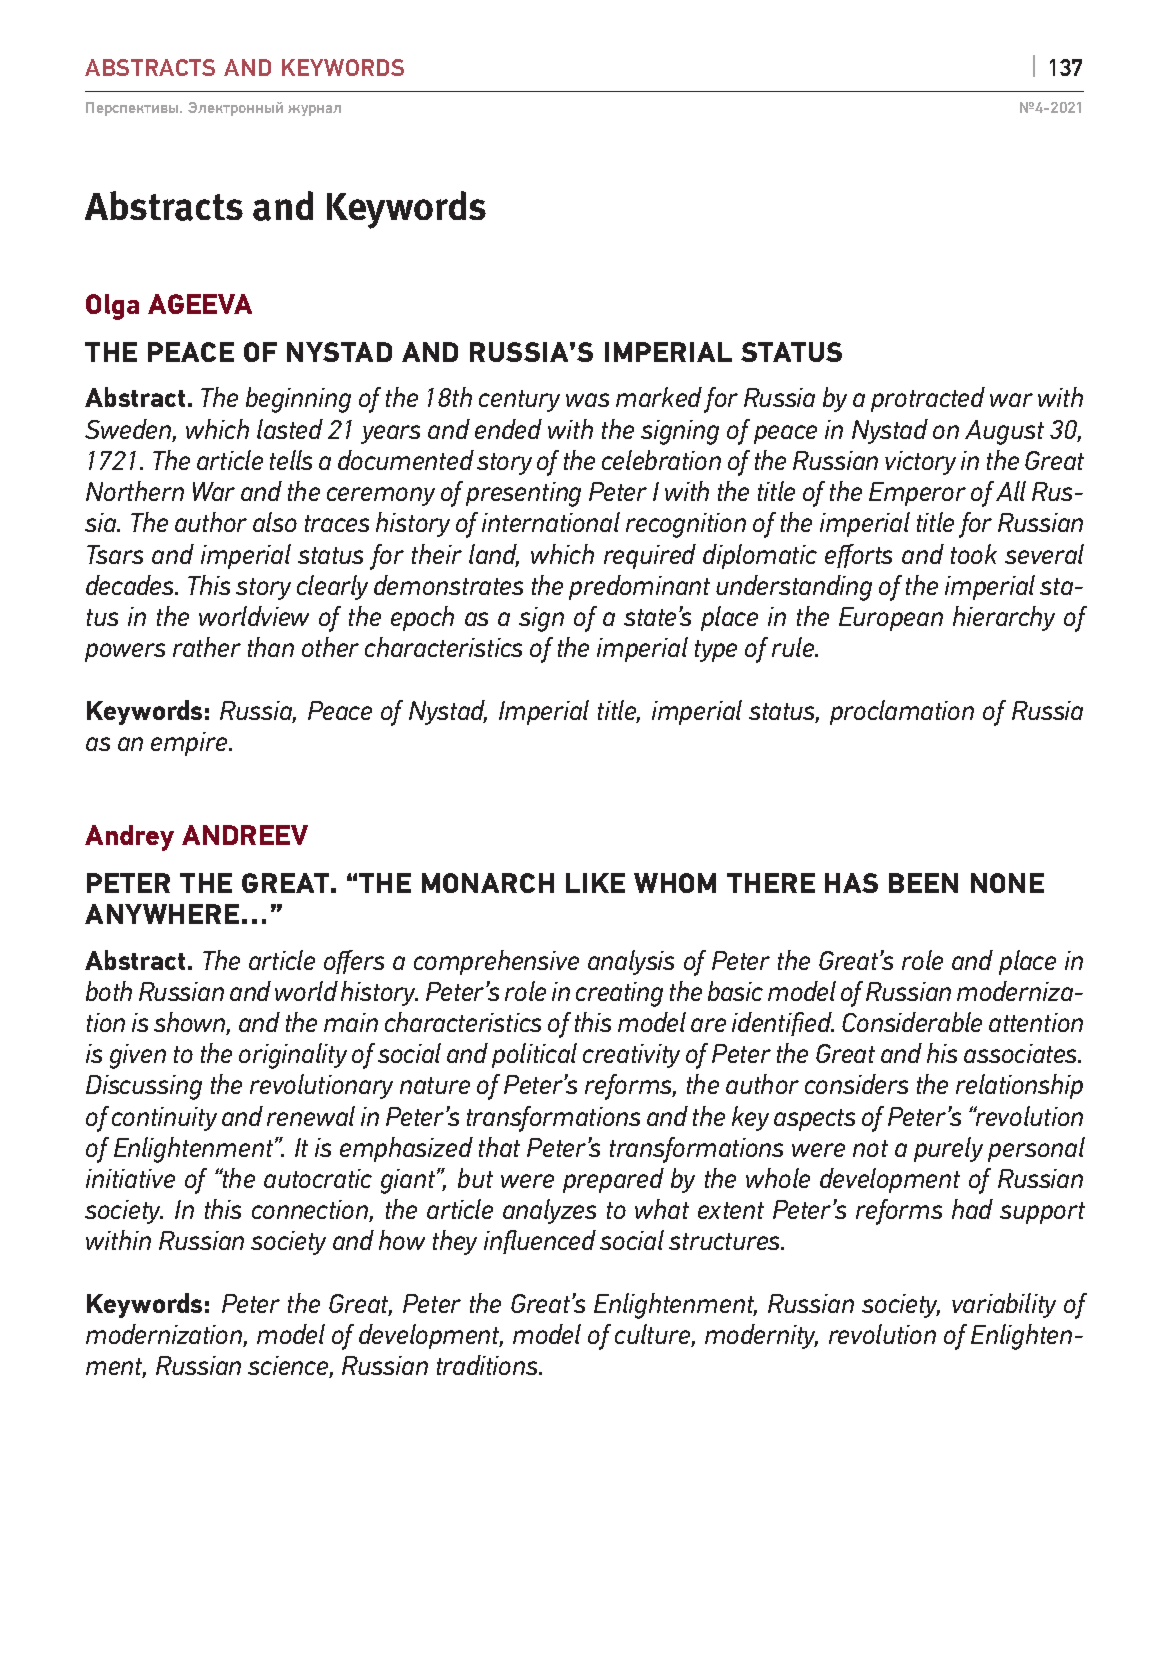 This image has height=1656, width=1170. I want to click on initiative, so click(130, 1178).
